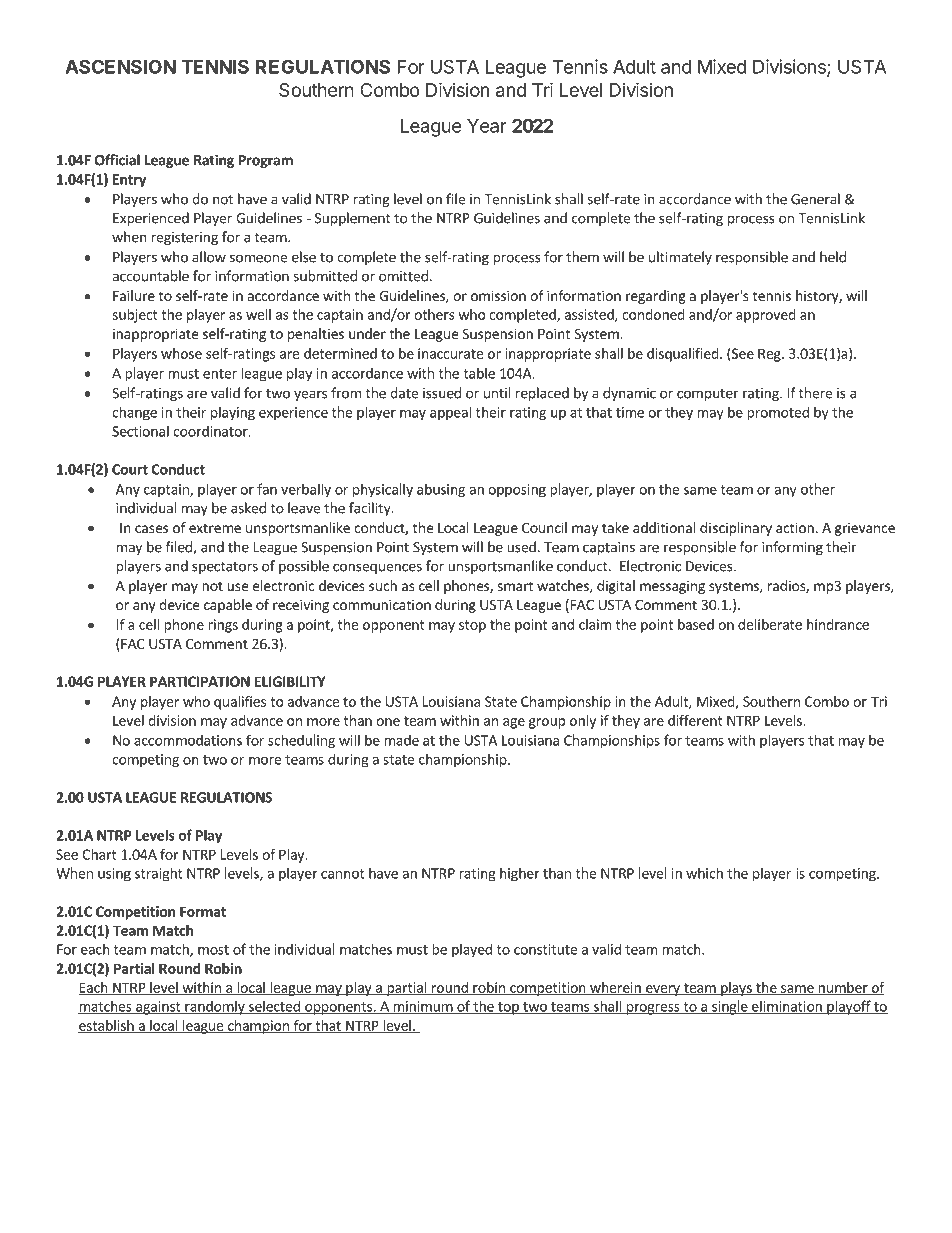 Image resolution: width=952 pixels, height=1233 pixels. What do you see at coordinates (815, 199) in the screenshot?
I see `General` at bounding box center [815, 199].
